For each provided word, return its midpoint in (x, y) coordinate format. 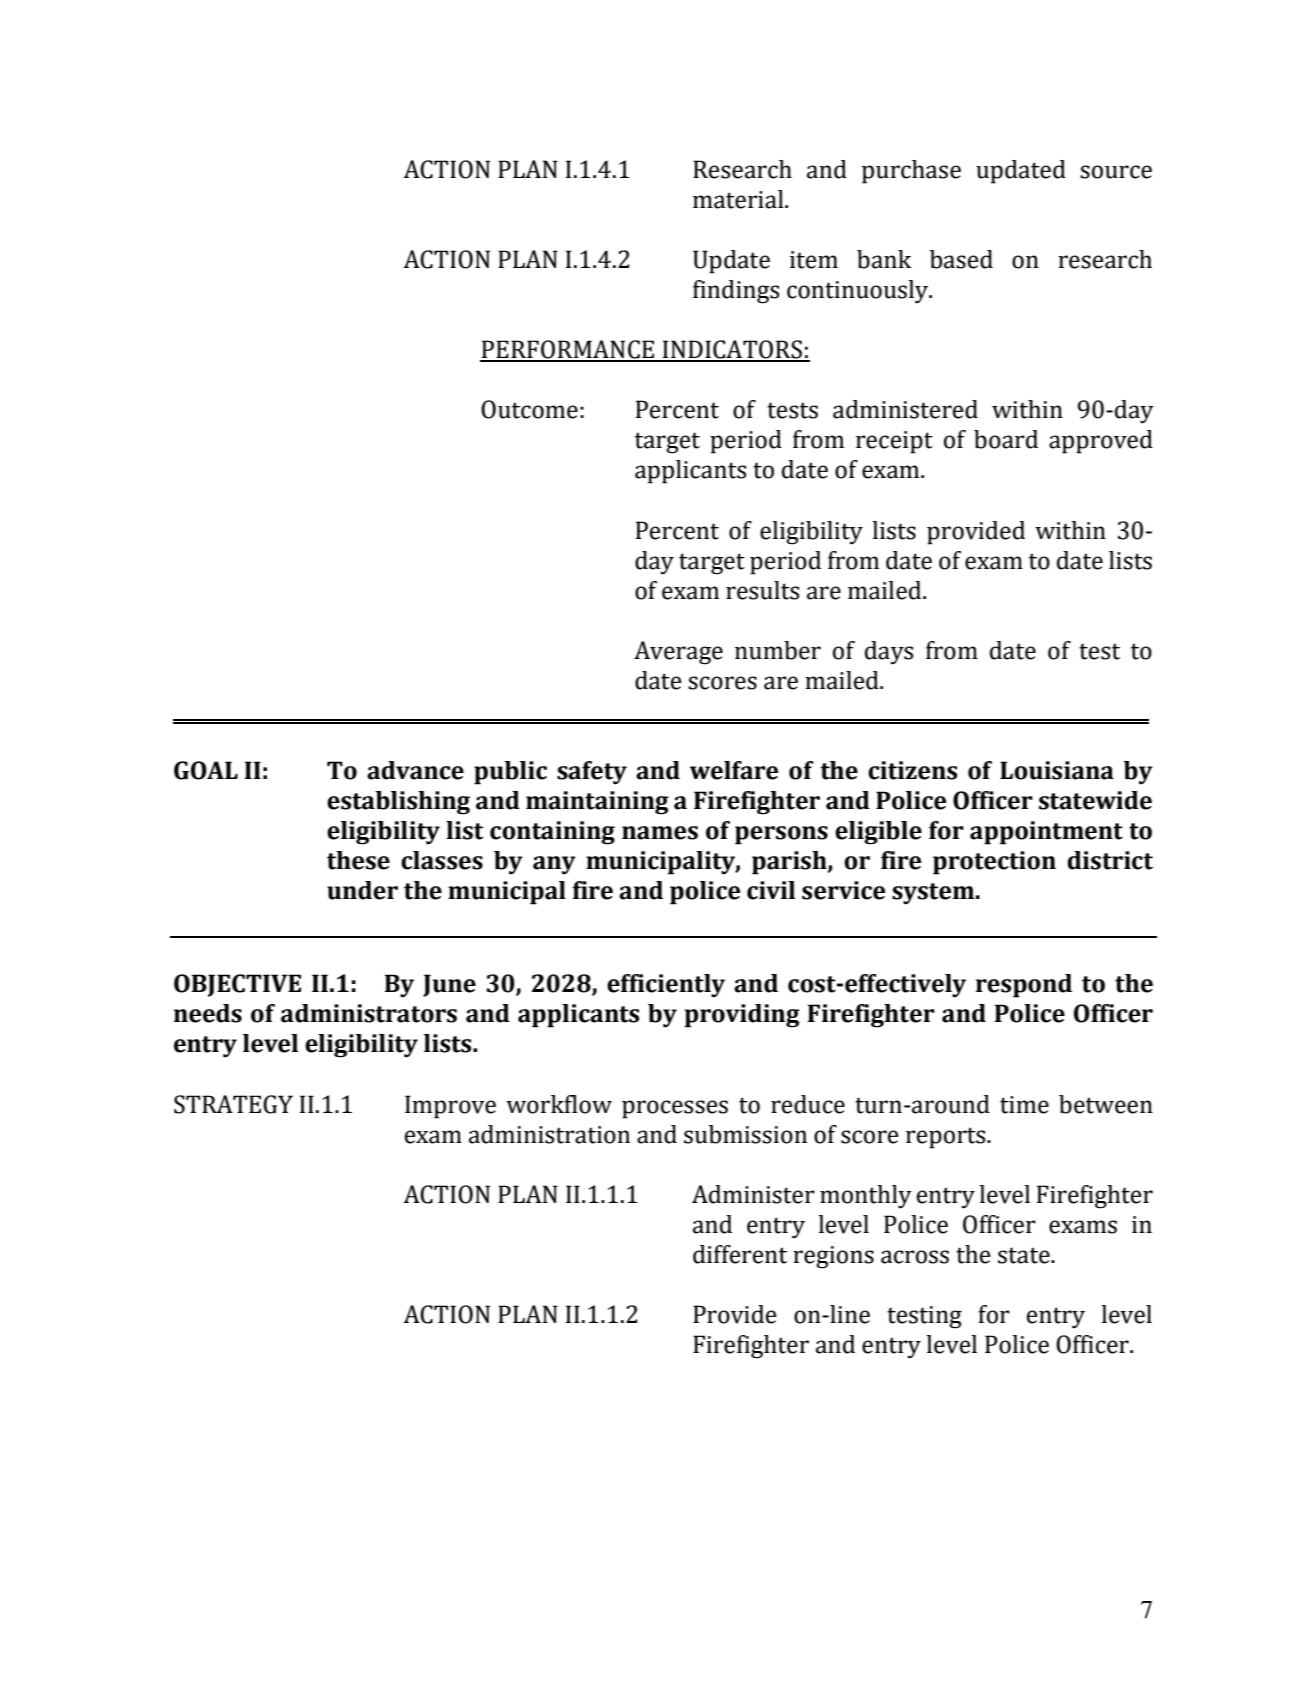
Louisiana (1057, 770)
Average (678, 653)
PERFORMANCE (568, 350)
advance (415, 770)
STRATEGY (233, 1104)
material (739, 199)
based (961, 259)
